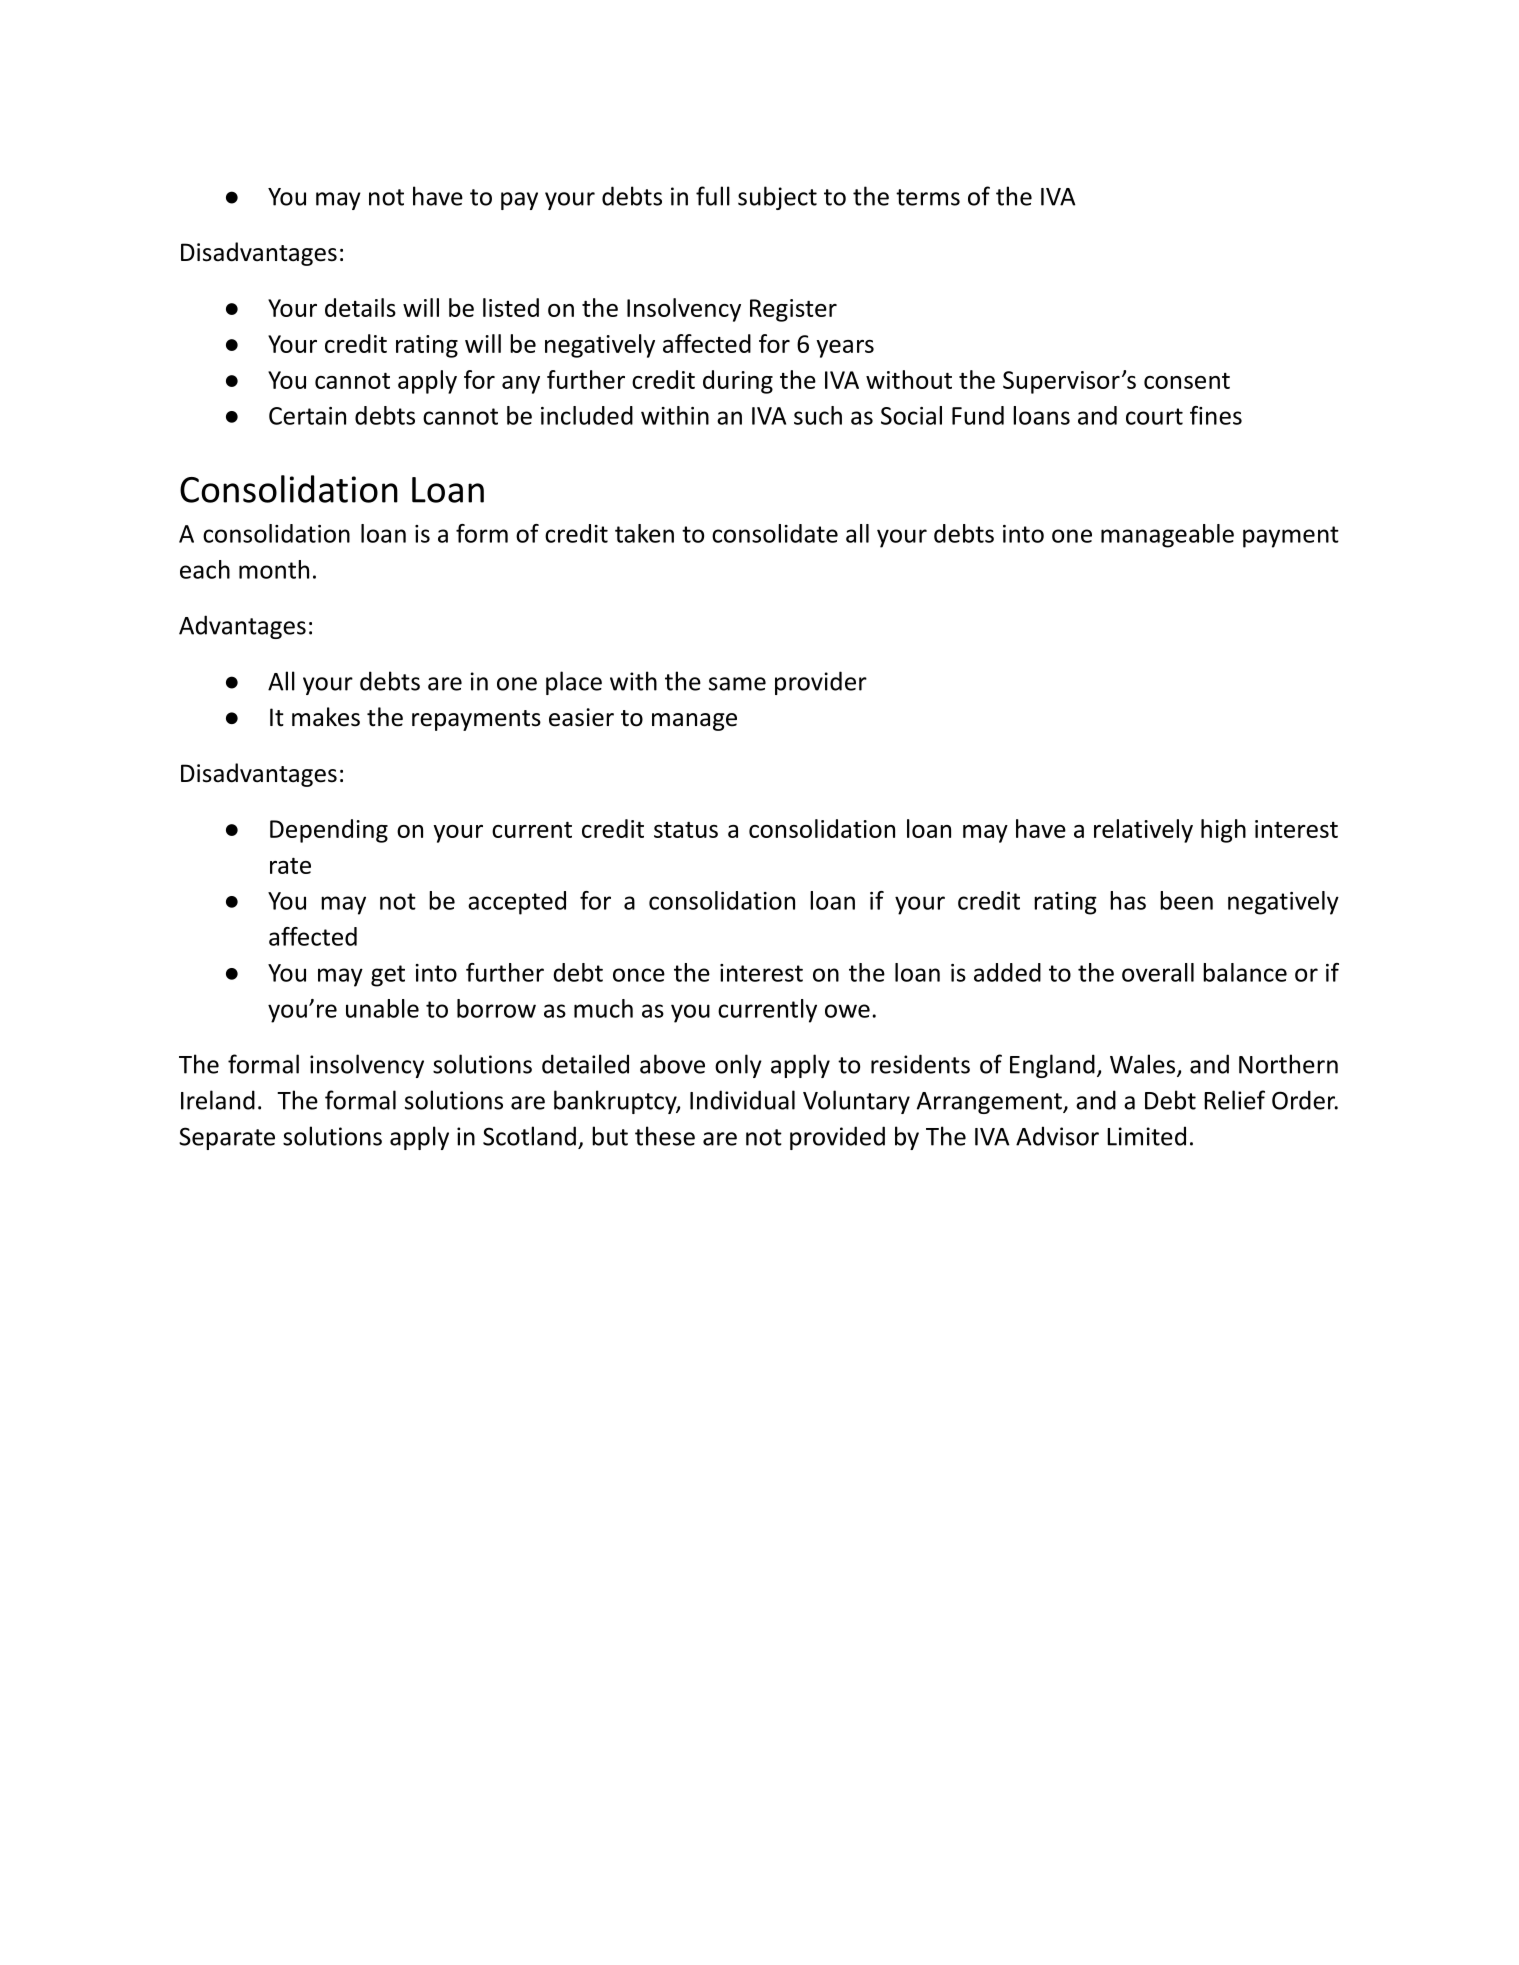  What do you see at coordinates (360, 307) in the document?
I see `details` at bounding box center [360, 307].
